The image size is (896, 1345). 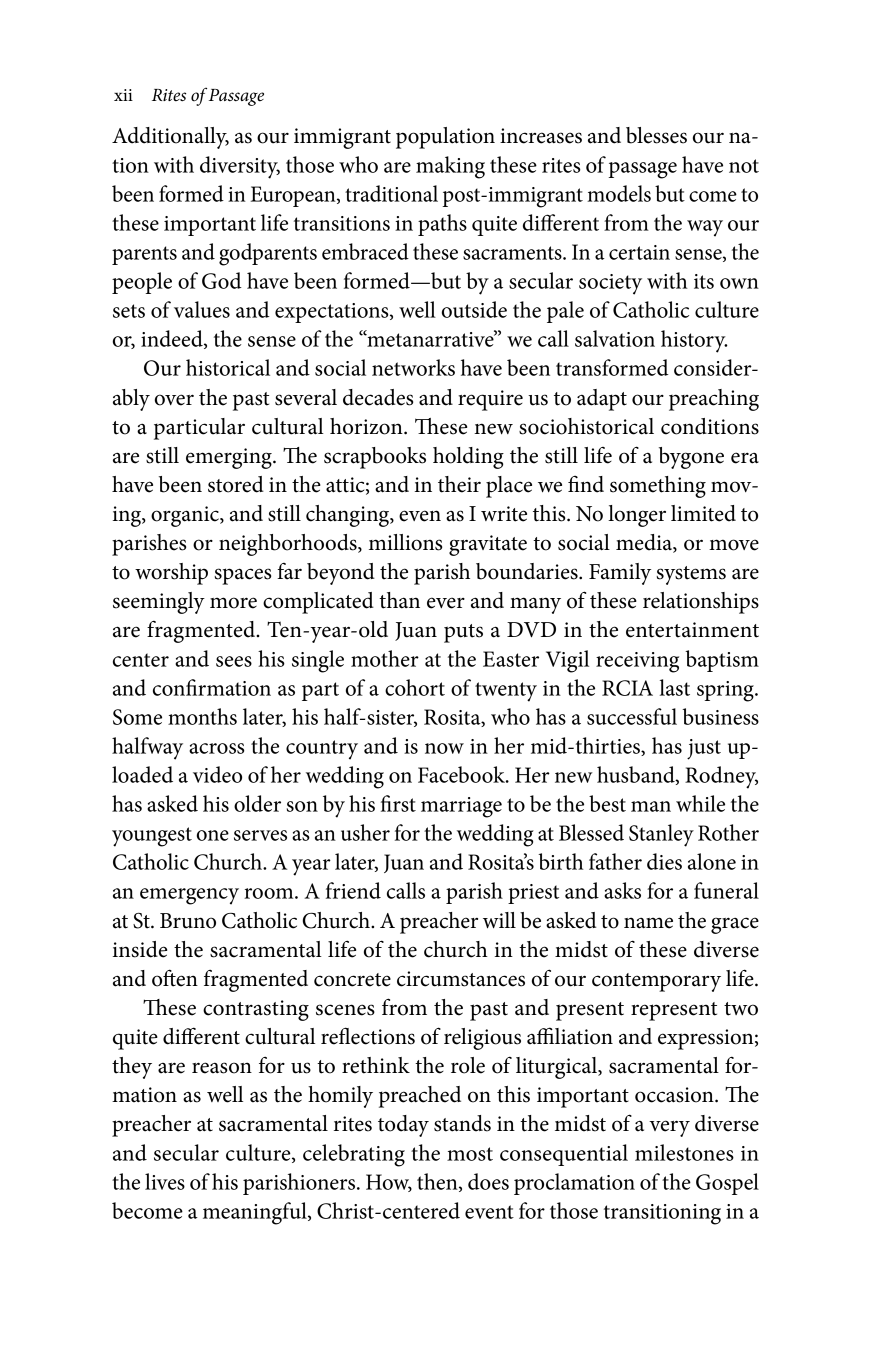 What do you see at coordinates (230, 458) in the screenshot?
I see `emerging` at bounding box center [230, 458].
